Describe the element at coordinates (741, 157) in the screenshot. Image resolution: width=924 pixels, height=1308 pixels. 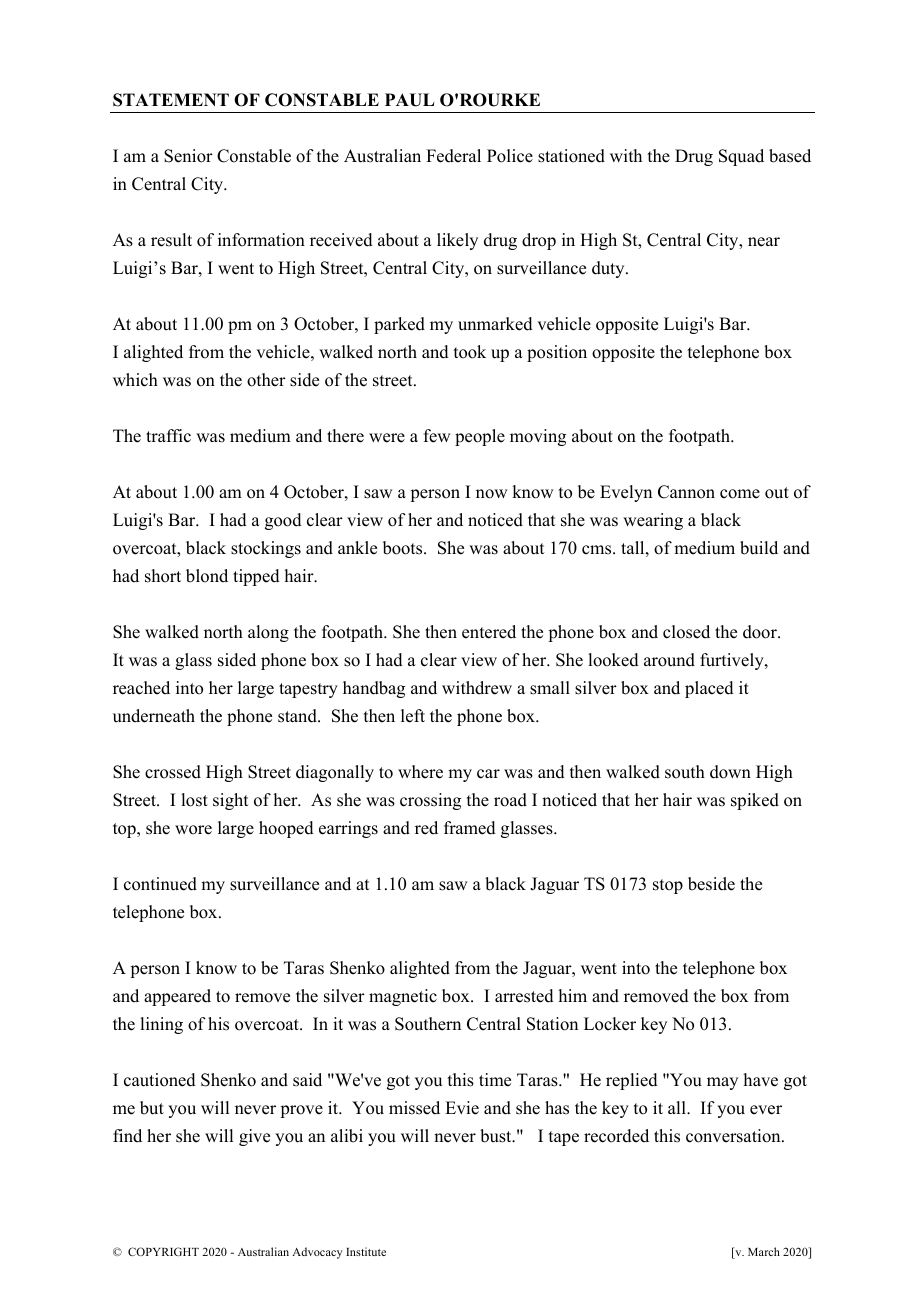
I see `Squad` at that location.
